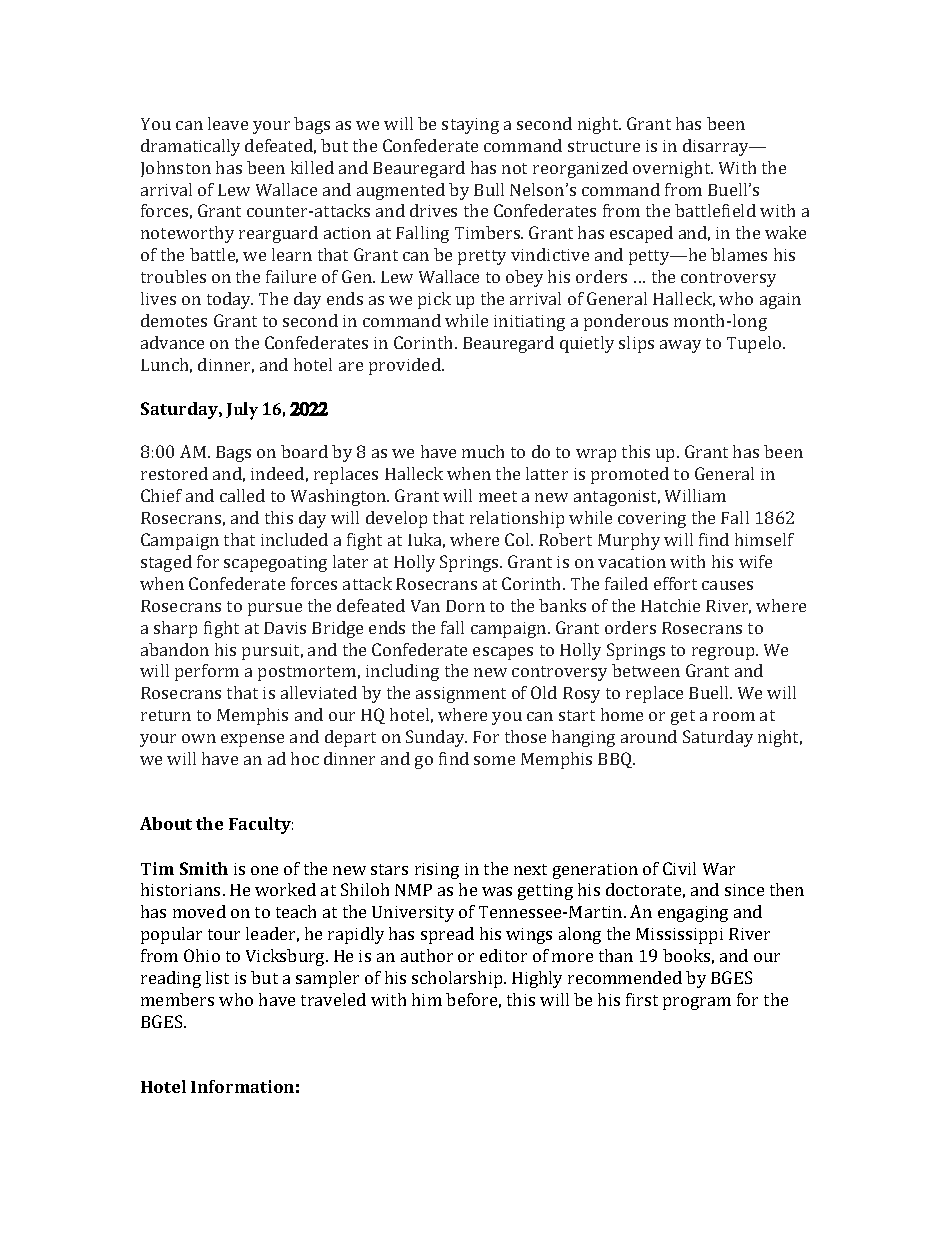 The image size is (952, 1233). What do you see at coordinates (242, 411) in the screenshot?
I see `July` at bounding box center [242, 411].
